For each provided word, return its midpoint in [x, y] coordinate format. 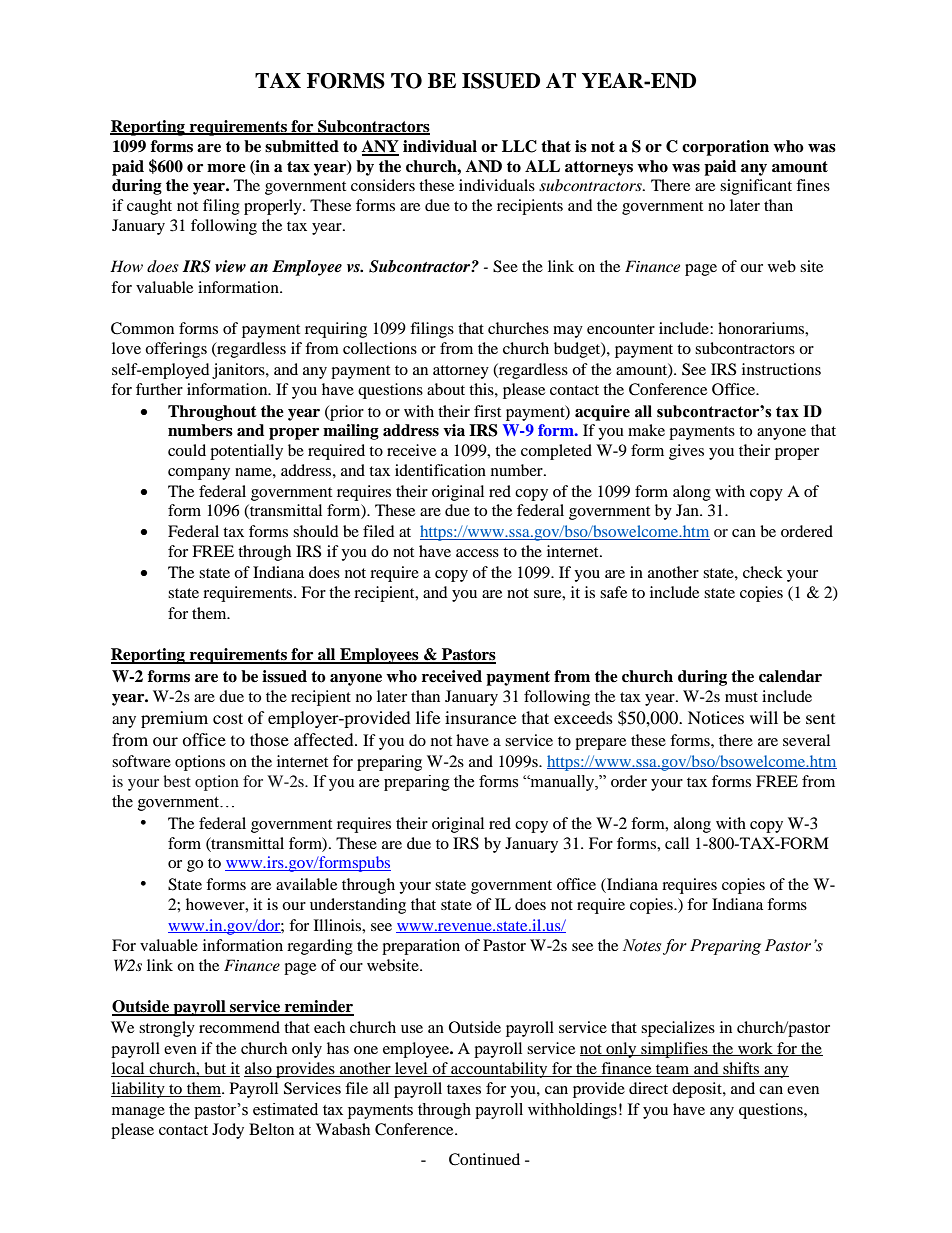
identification [440, 470]
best [177, 781]
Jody [228, 1131]
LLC [519, 146]
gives [686, 452]
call [677, 843]
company [199, 474]
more [226, 168]
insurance [480, 717]
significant [756, 187]
